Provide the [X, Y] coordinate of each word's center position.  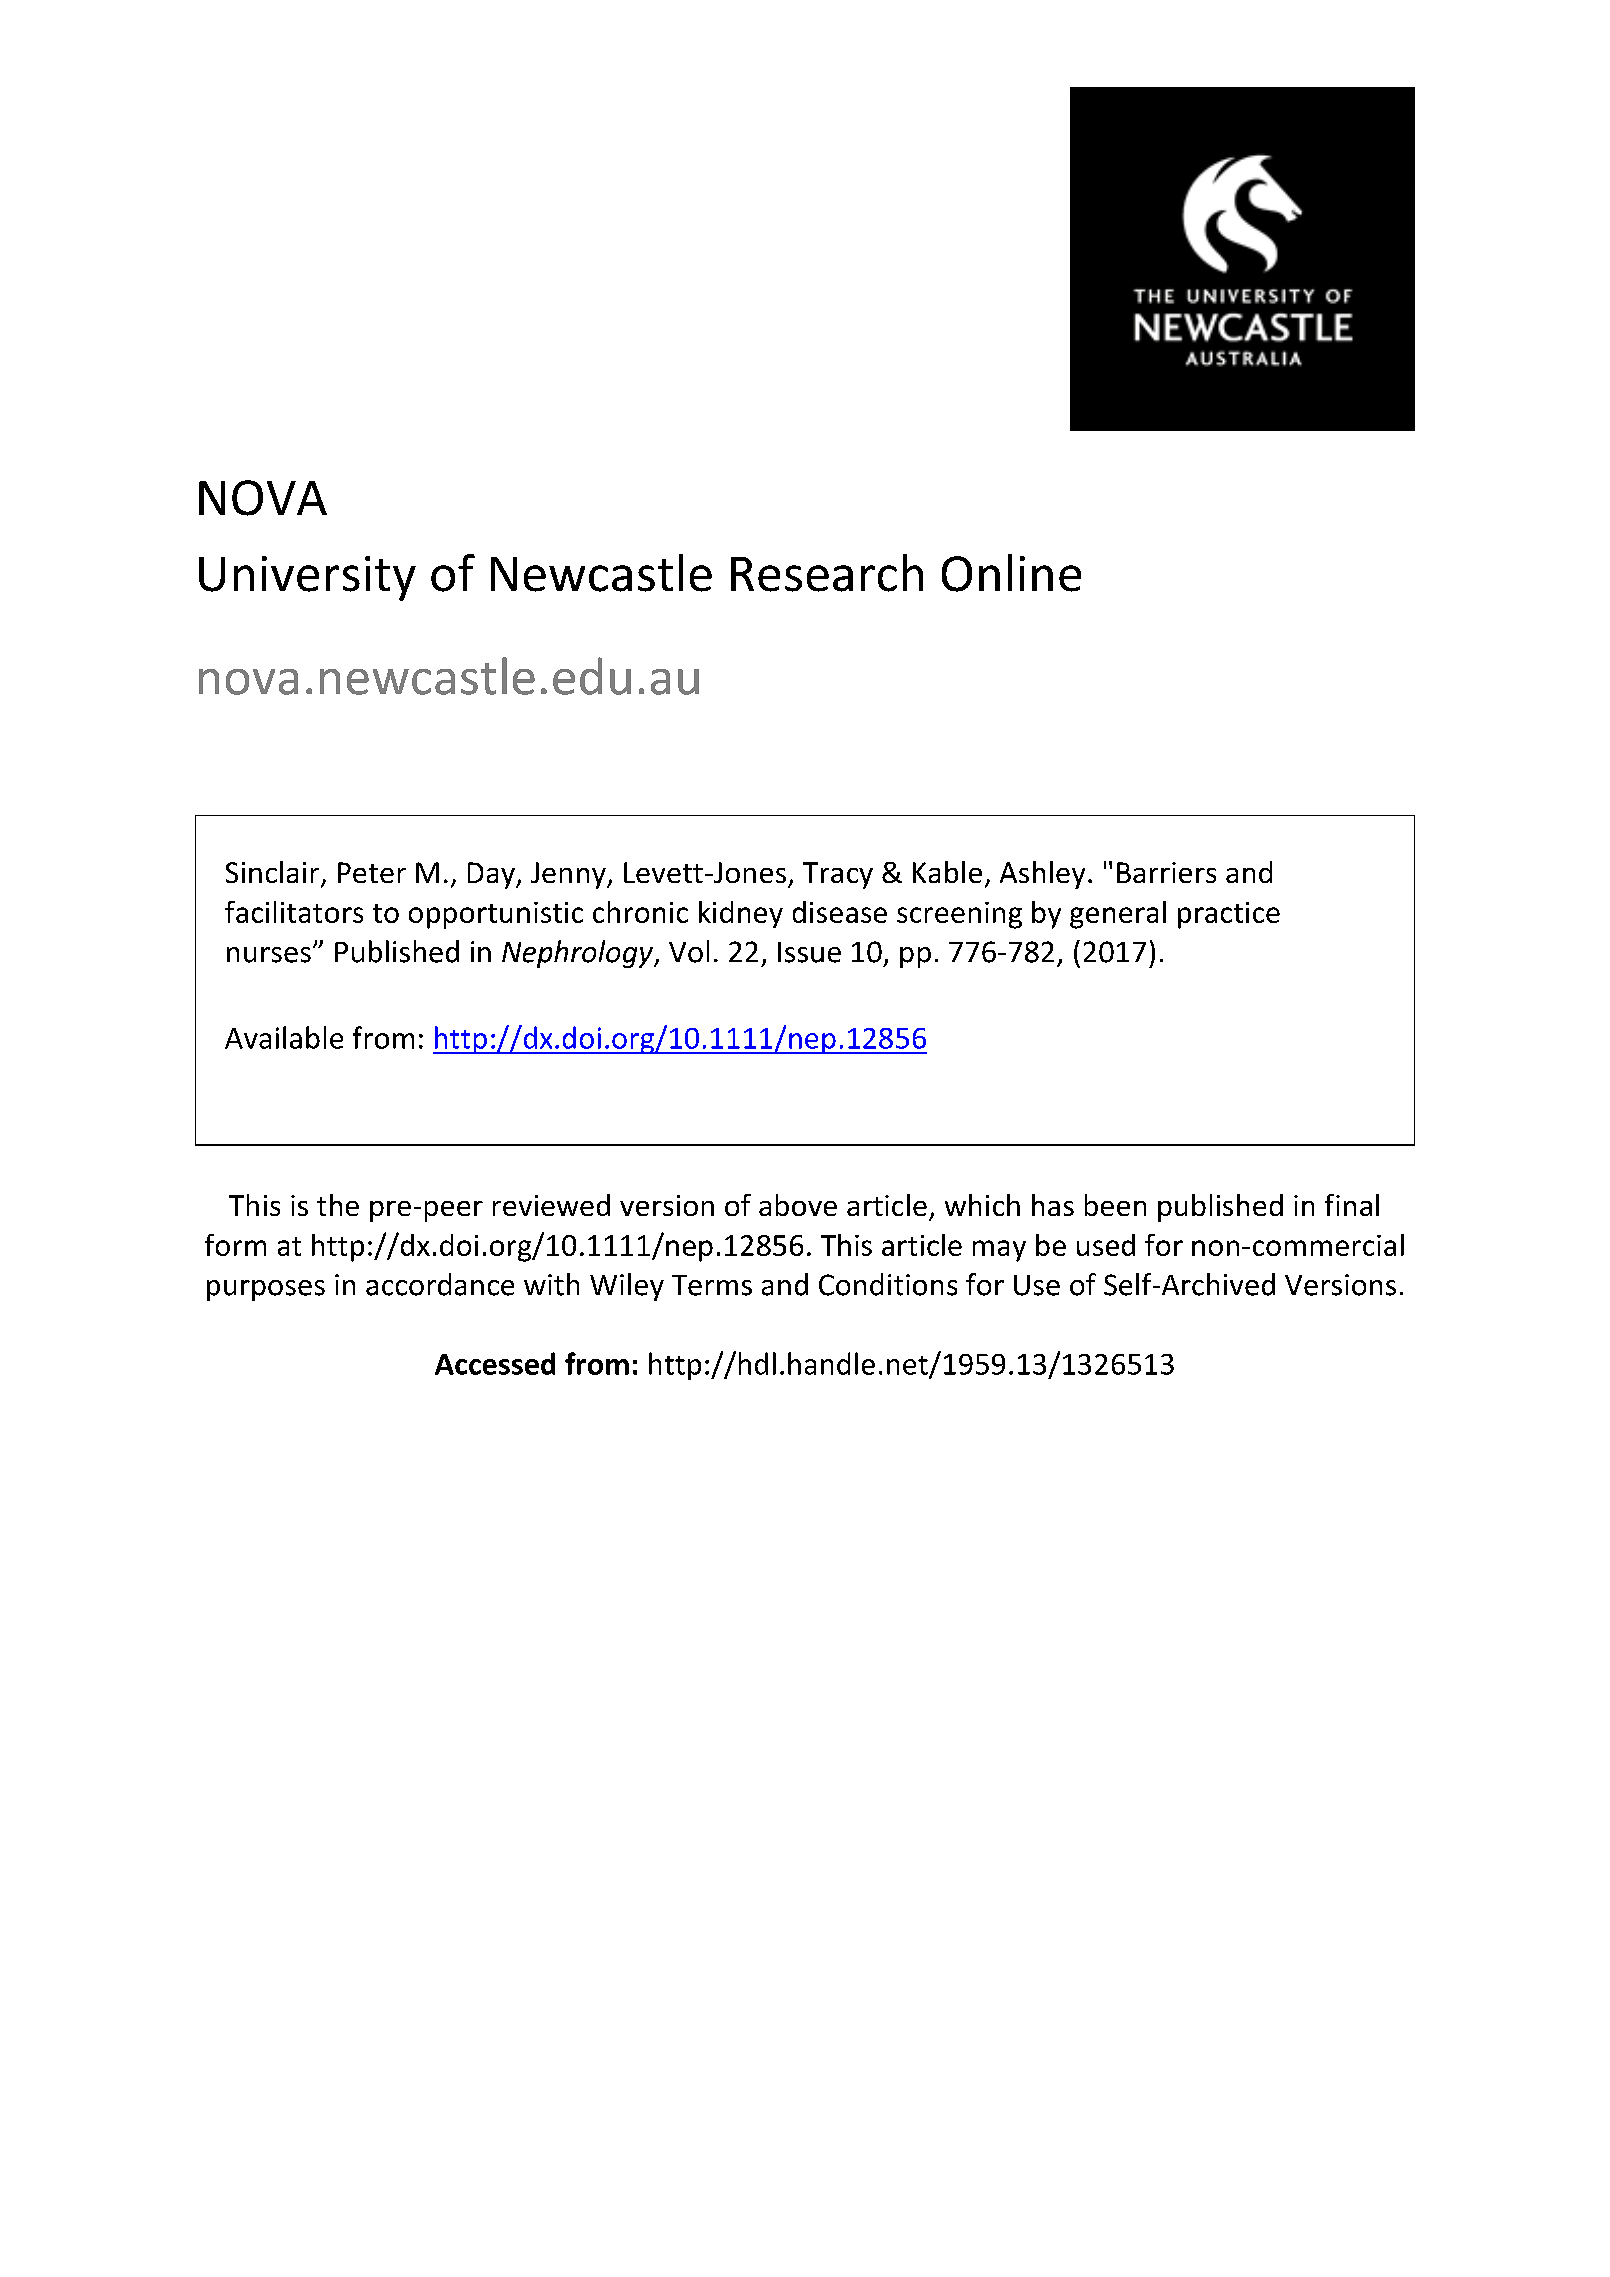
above [798, 1205]
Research [827, 573]
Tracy [838, 875]
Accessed [495, 1363]
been [1115, 1205]
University [307, 578]
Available [284, 1037]
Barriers [1166, 872]
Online [1011, 573]
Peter [372, 872]
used [1106, 1245]
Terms [712, 1285]
